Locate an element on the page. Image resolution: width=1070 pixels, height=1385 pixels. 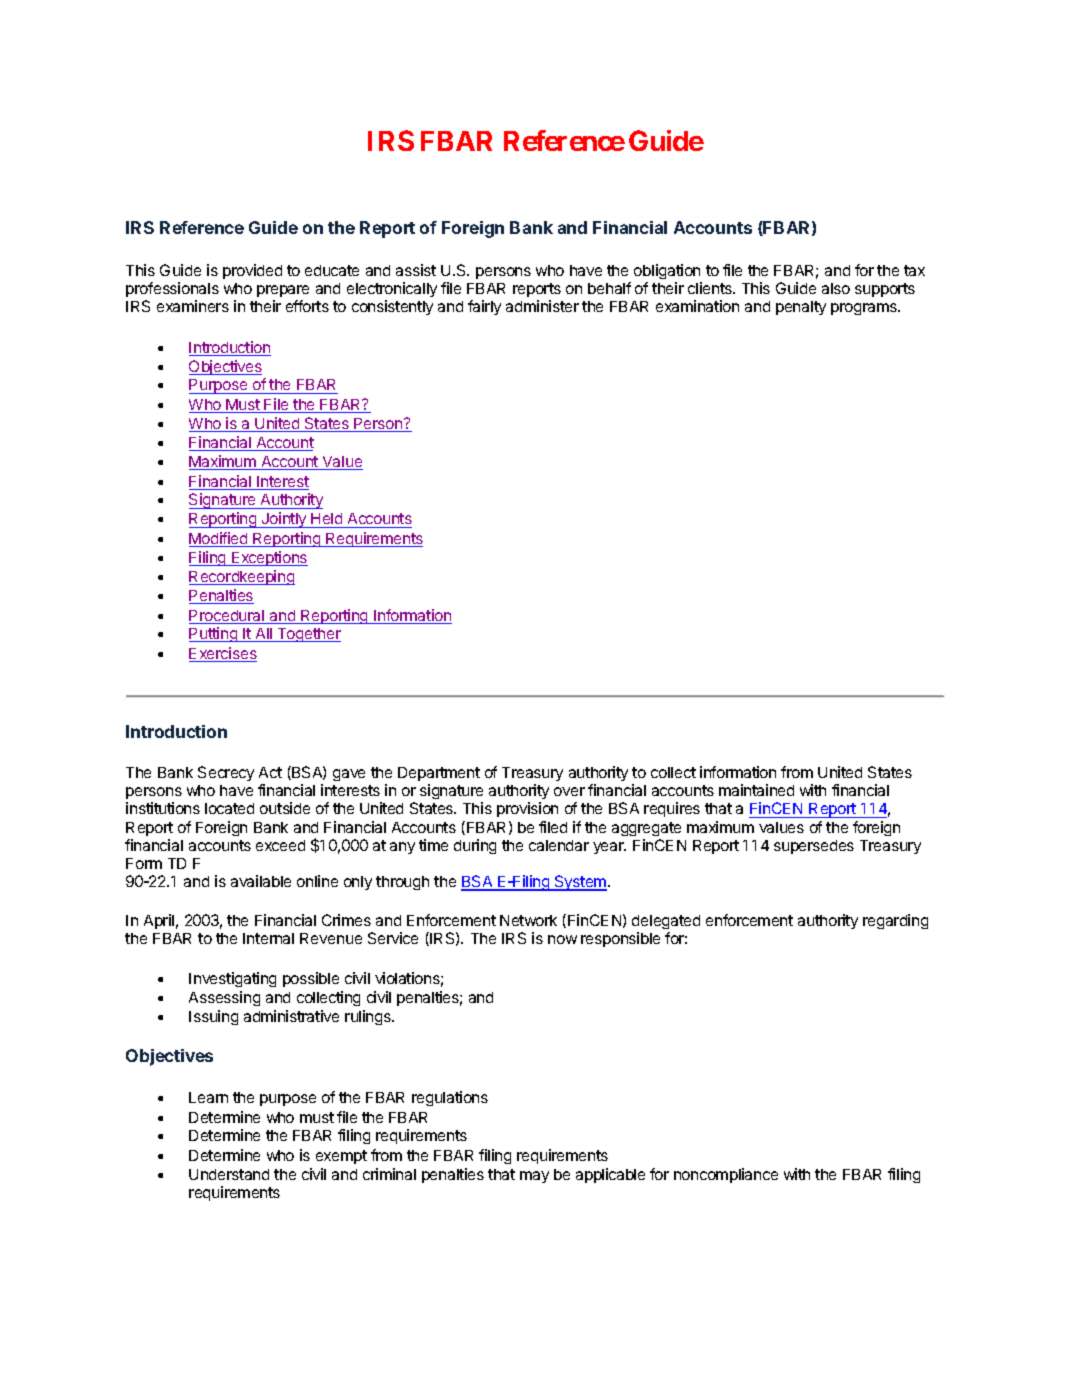
prepare is located at coordinates (283, 293).
